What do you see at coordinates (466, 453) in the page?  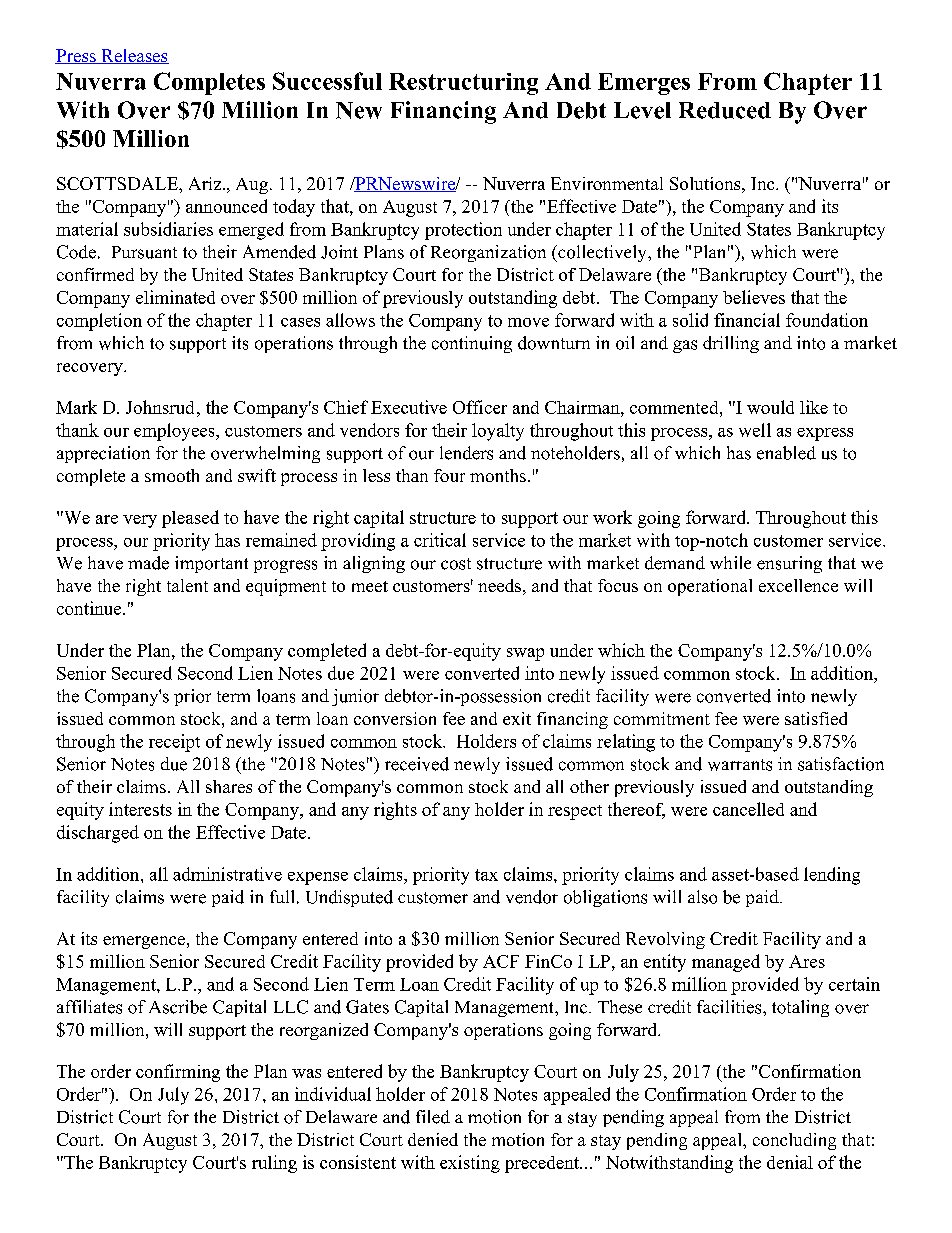 I see `lenders` at bounding box center [466, 453].
